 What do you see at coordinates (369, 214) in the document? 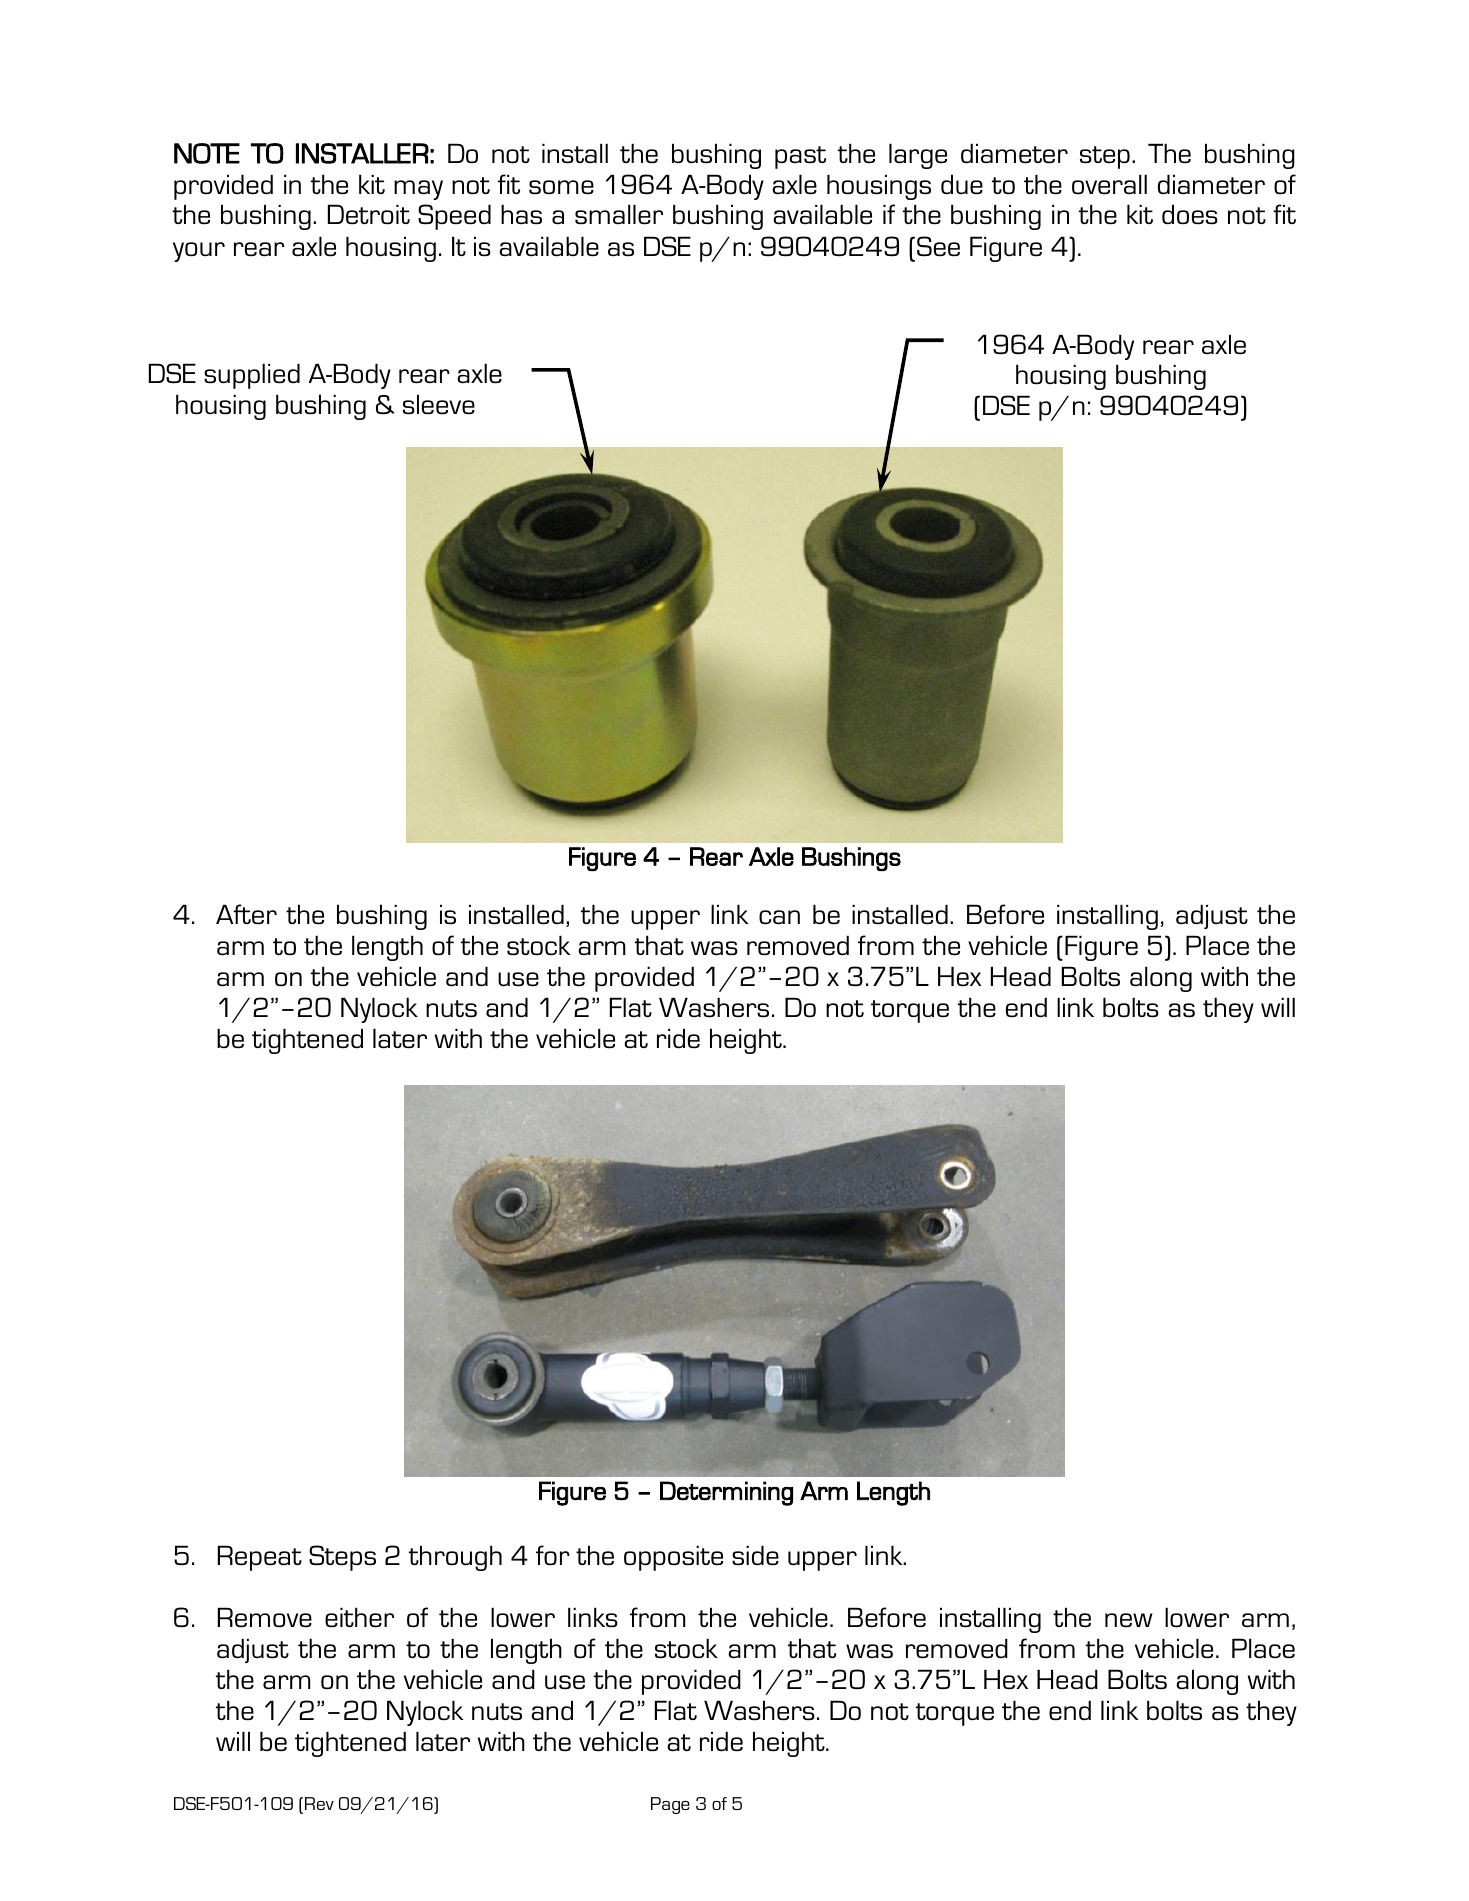
I see `Detroit` at bounding box center [369, 214].
